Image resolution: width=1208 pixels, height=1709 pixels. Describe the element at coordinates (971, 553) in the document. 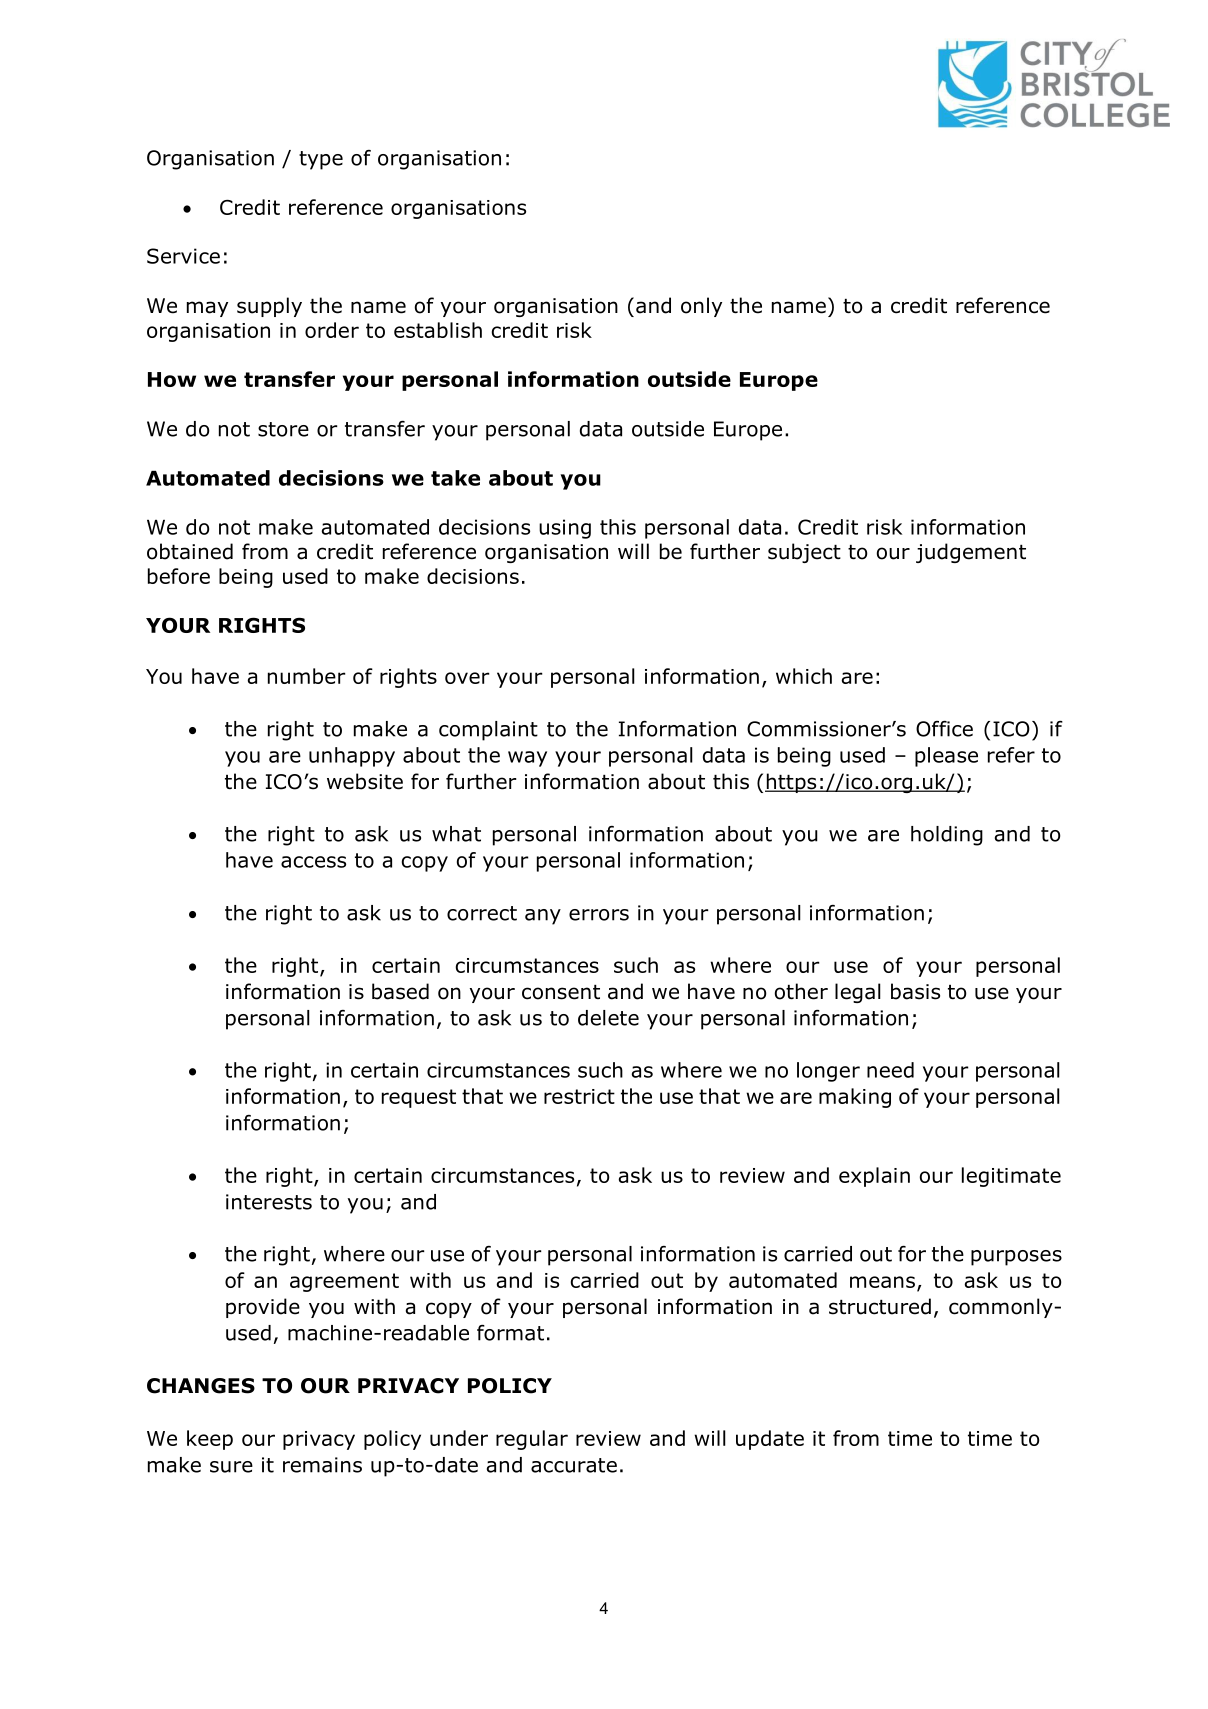

I see `judgement` at that location.
